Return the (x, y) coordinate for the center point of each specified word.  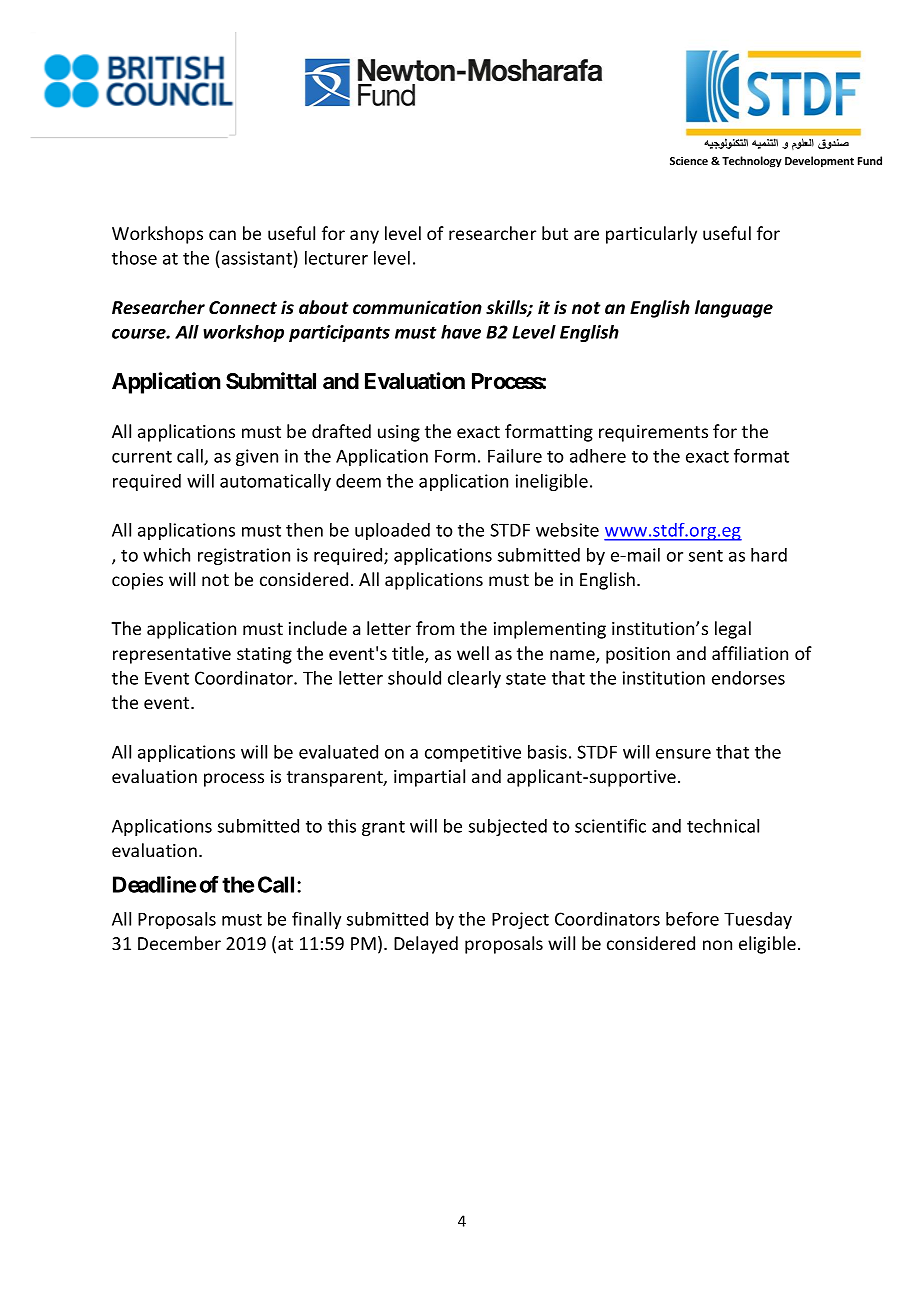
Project (520, 920)
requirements (653, 433)
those (134, 258)
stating (264, 655)
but (555, 233)
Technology (752, 162)
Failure (515, 456)
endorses (748, 678)
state (526, 678)
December (179, 943)
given (257, 457)
